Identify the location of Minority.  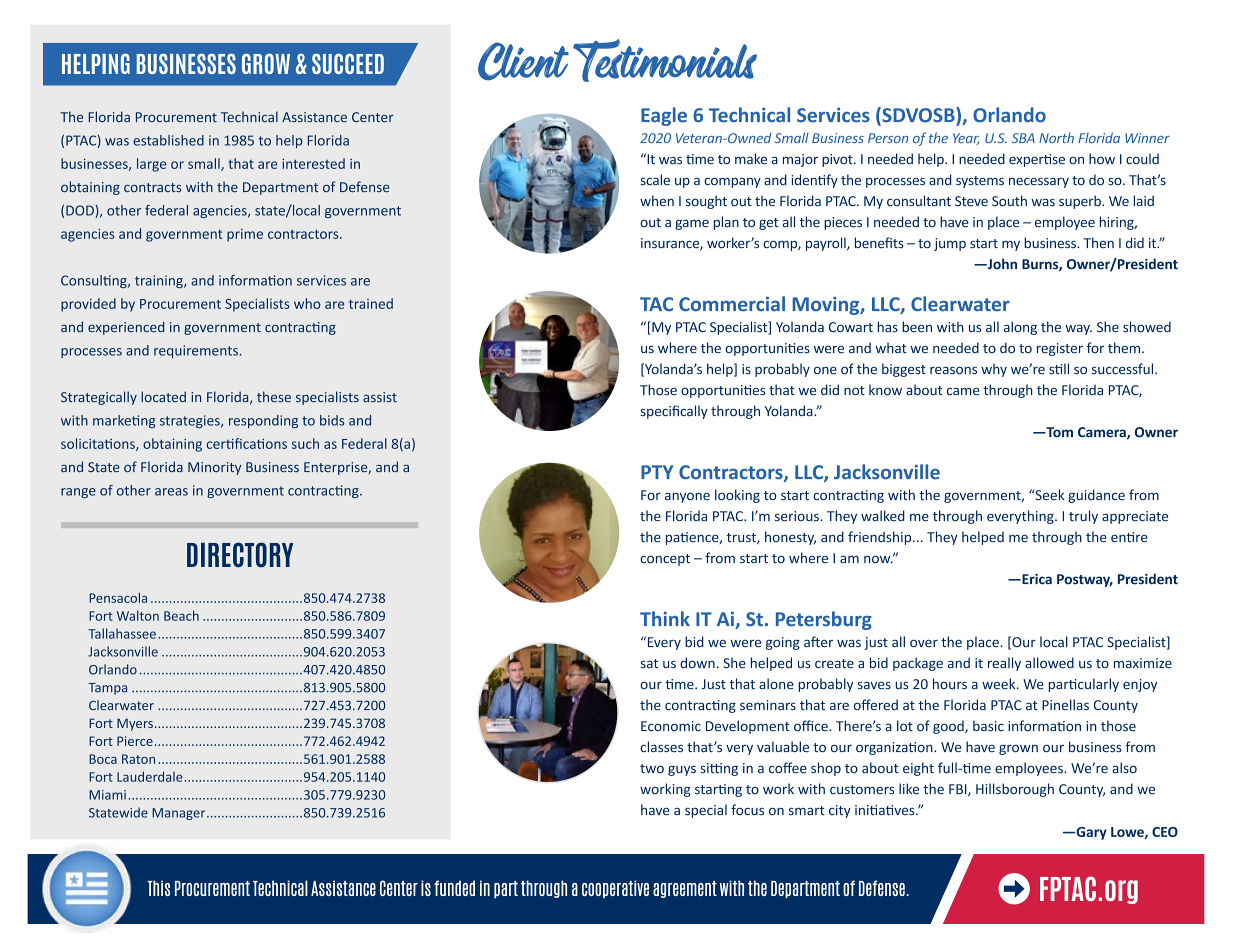
(214, 468).
